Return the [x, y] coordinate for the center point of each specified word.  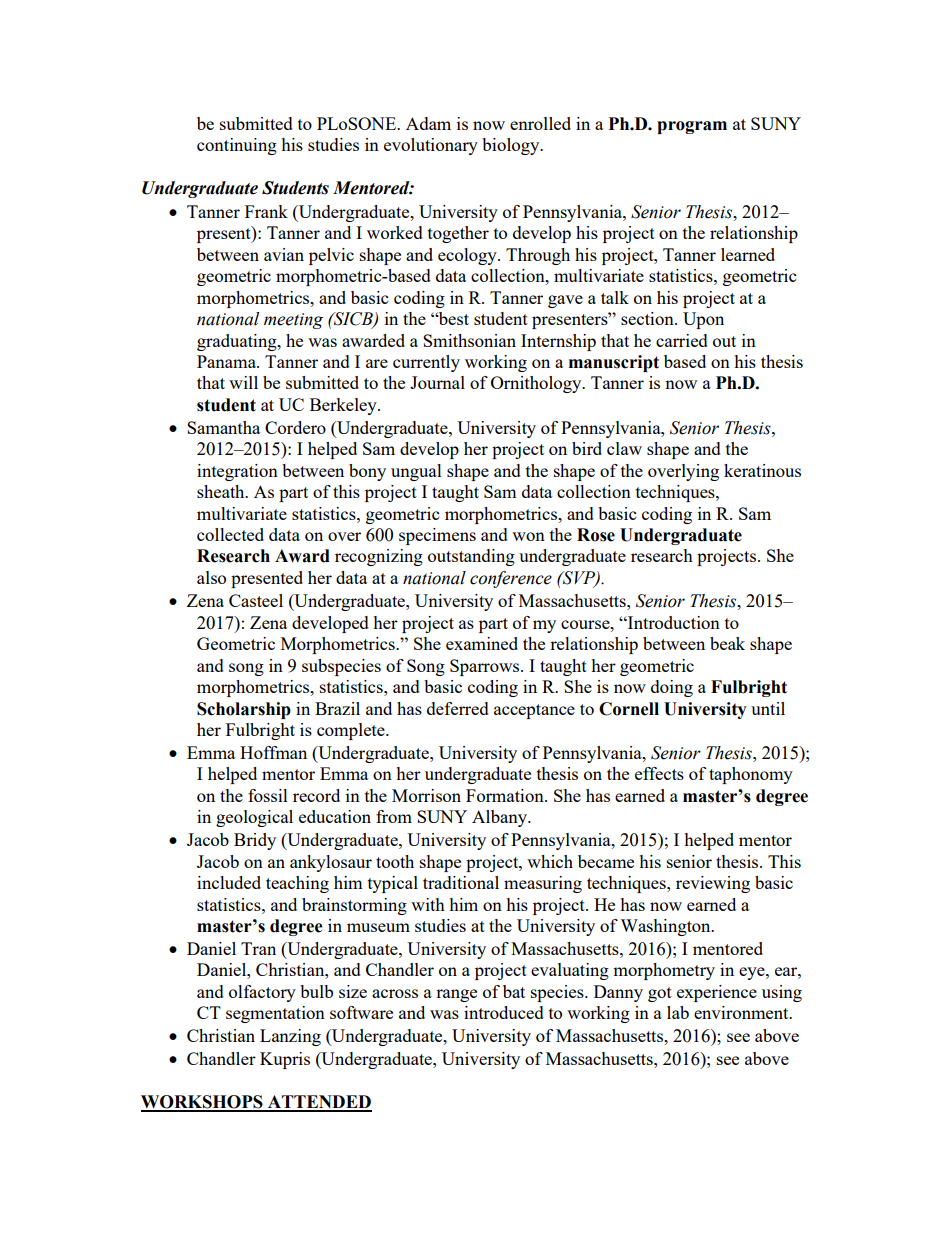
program [692, 127]
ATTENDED [319, 1103]
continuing [237, 146]
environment [742, 1012]
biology [512, 146]
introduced [504, 1012]
